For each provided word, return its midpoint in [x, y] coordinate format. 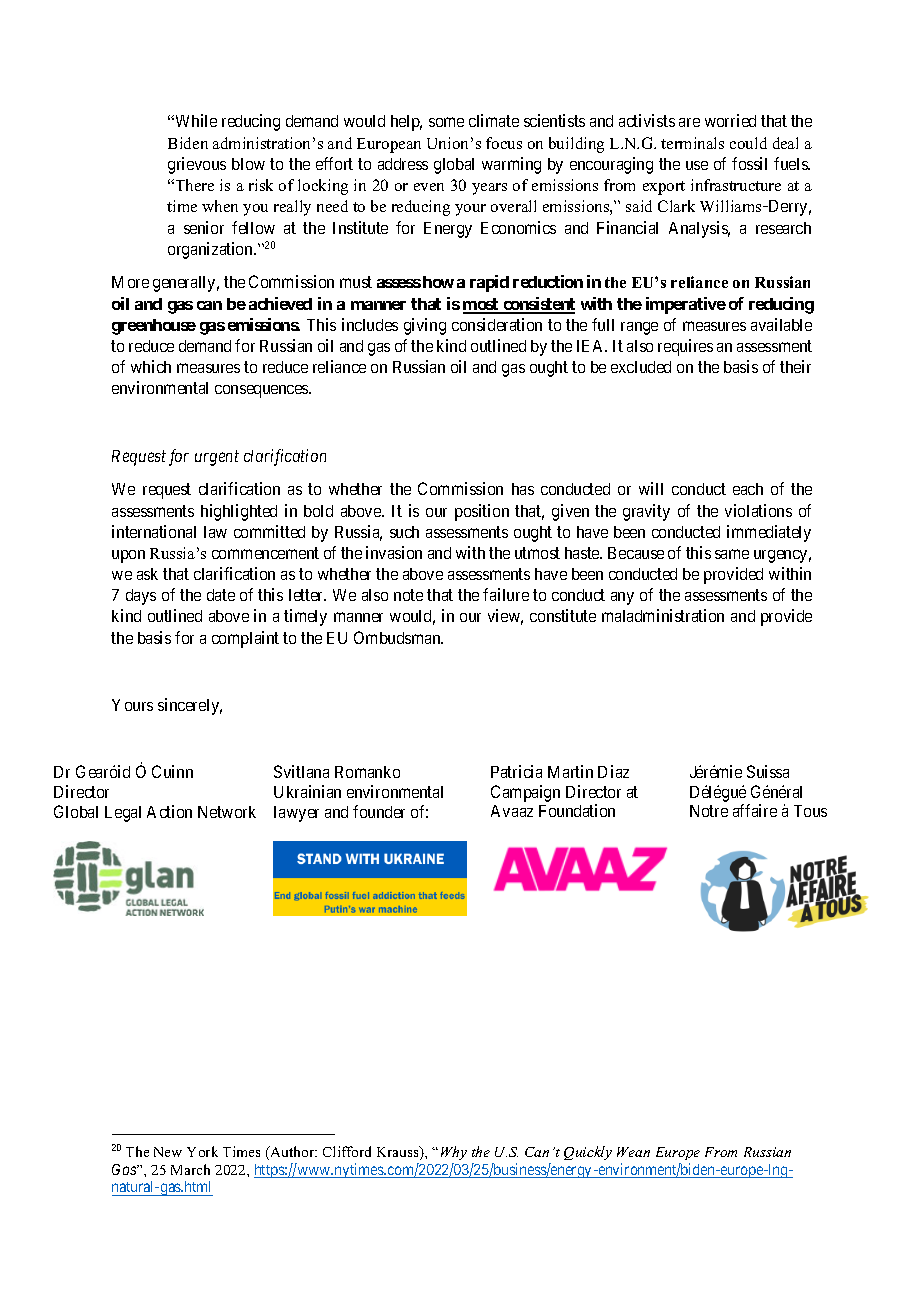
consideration [497, 324]
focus [504, 143]
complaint [245, 639]
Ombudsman [398, 637]
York [202, 1151]
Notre [709, 811]
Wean [633, 1152]
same [732, 554]
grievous [197, 165]
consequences [262, 391]
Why [454, 1153]
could [748, 143]
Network [227, 812]
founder [379, 811]
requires [685, 347]
